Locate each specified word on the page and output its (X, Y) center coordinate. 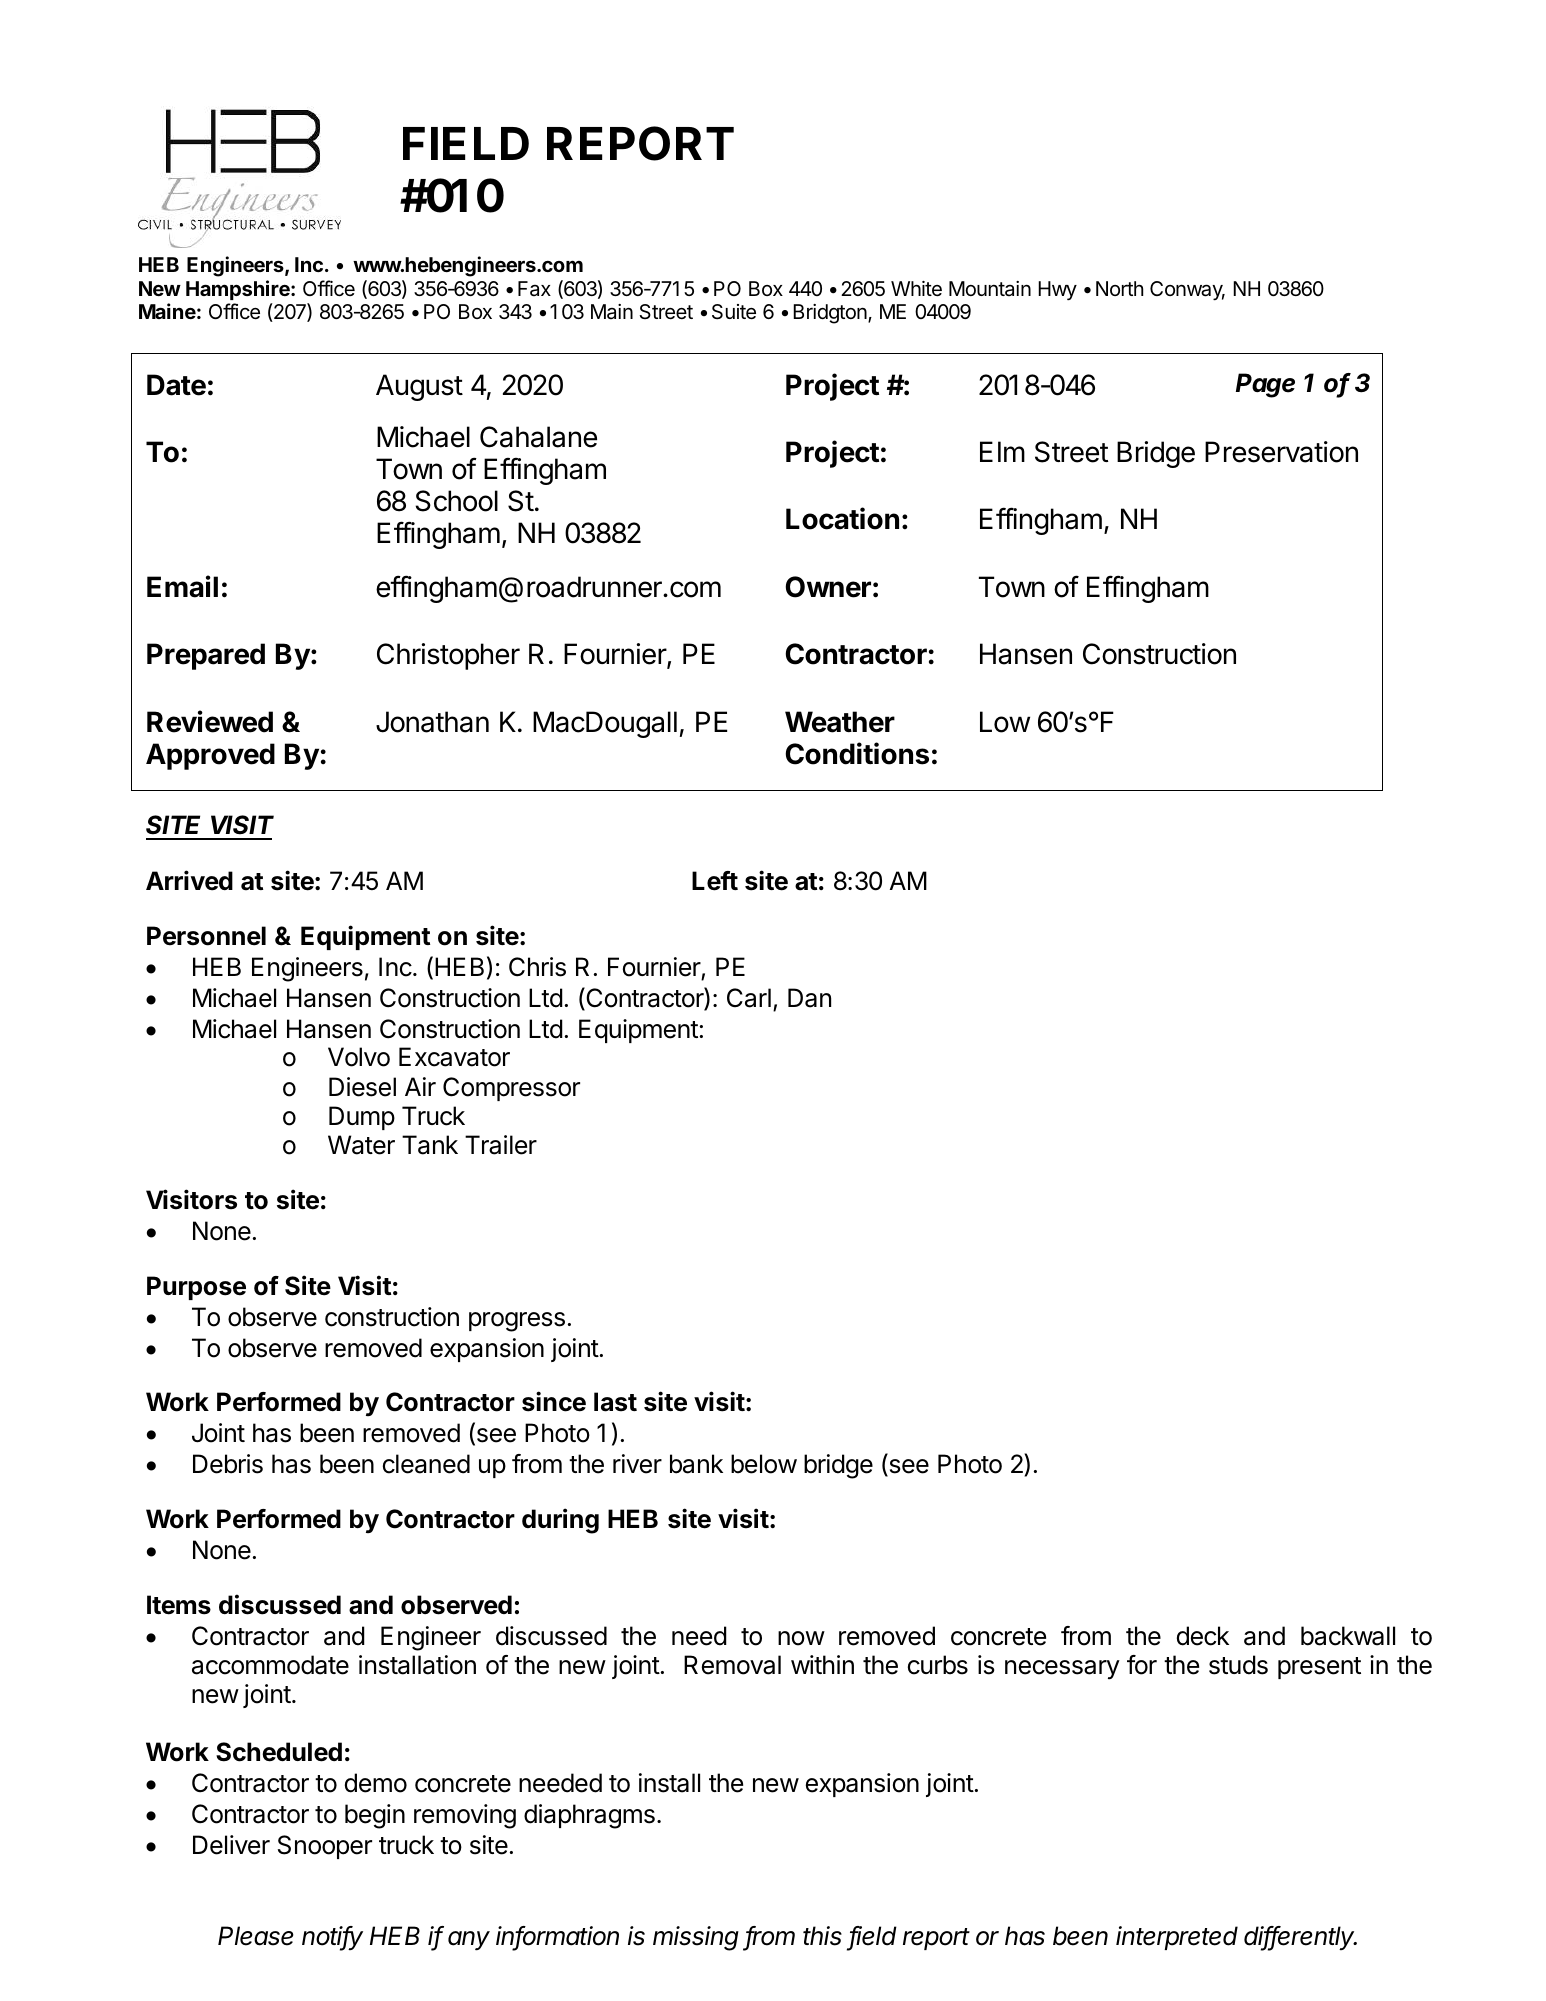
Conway (1187, 291)
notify (332, 1938)
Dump (362, 1118)
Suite (734, 312)
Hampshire (239, 290)
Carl (749, 998)
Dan (809, 998)
